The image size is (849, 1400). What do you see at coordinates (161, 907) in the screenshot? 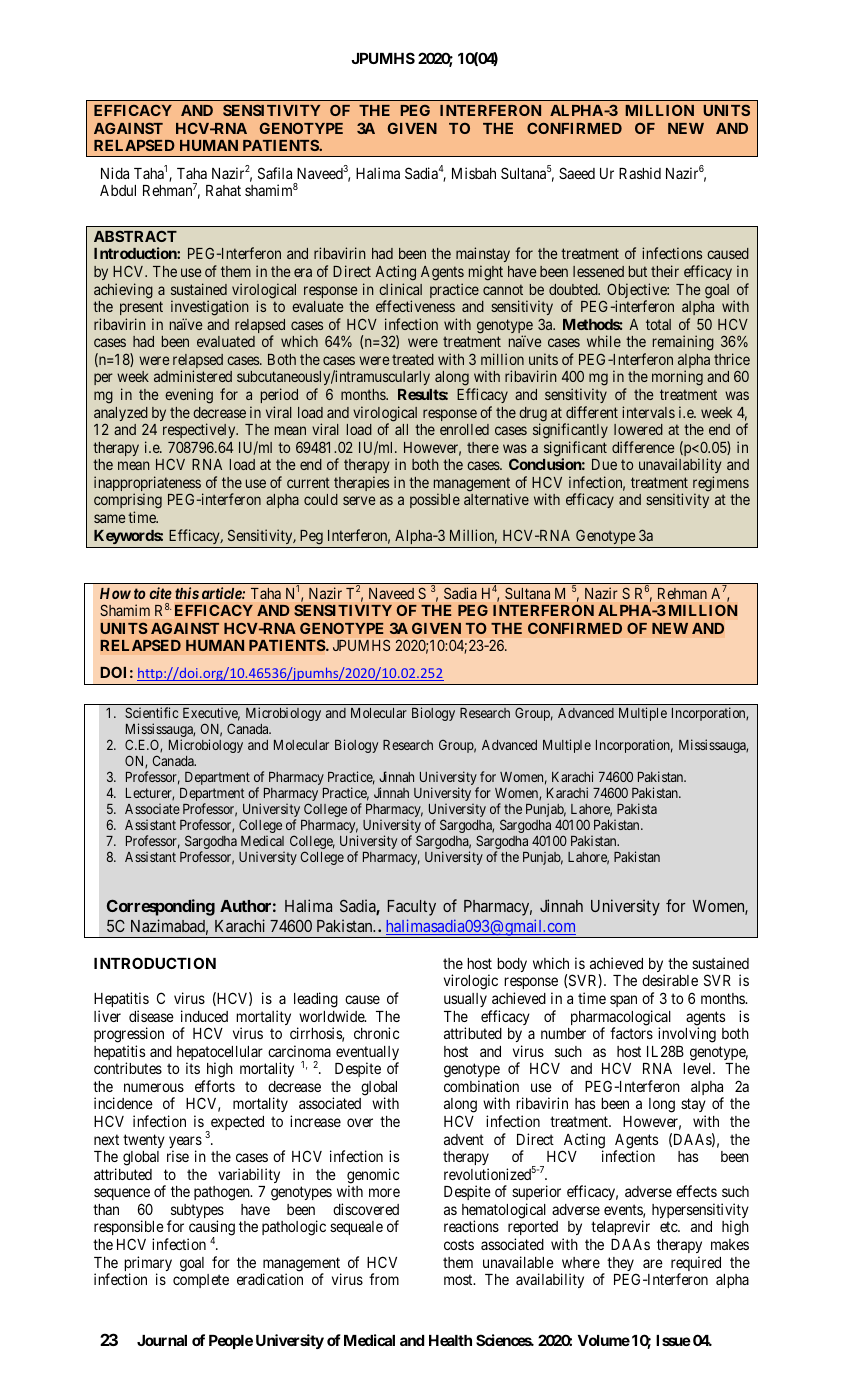
I see `Corresponding` at bounding box center [161, 907].
